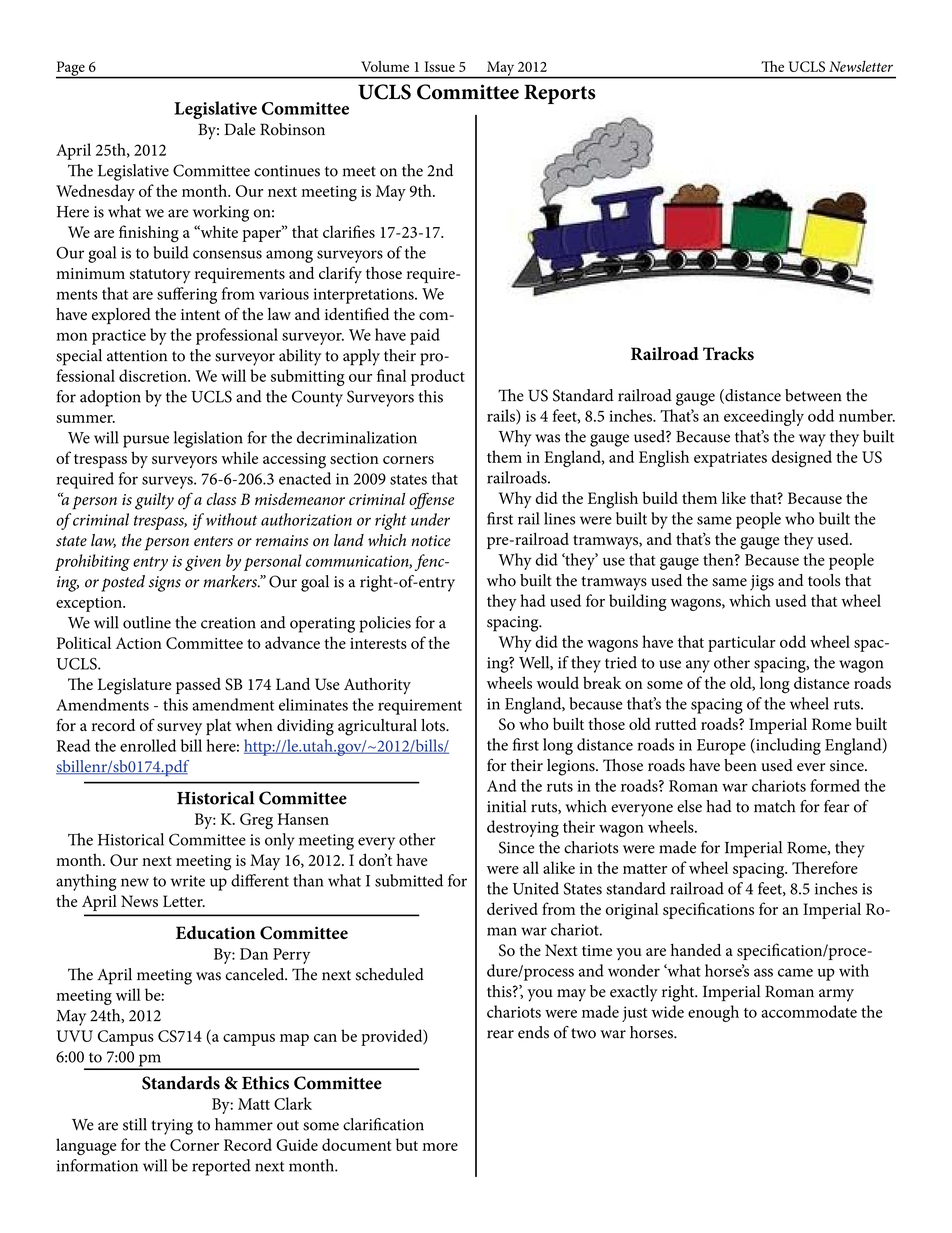  Describe the element at coordinates (775, 806) in the screenshot. I see `match` at that location.
